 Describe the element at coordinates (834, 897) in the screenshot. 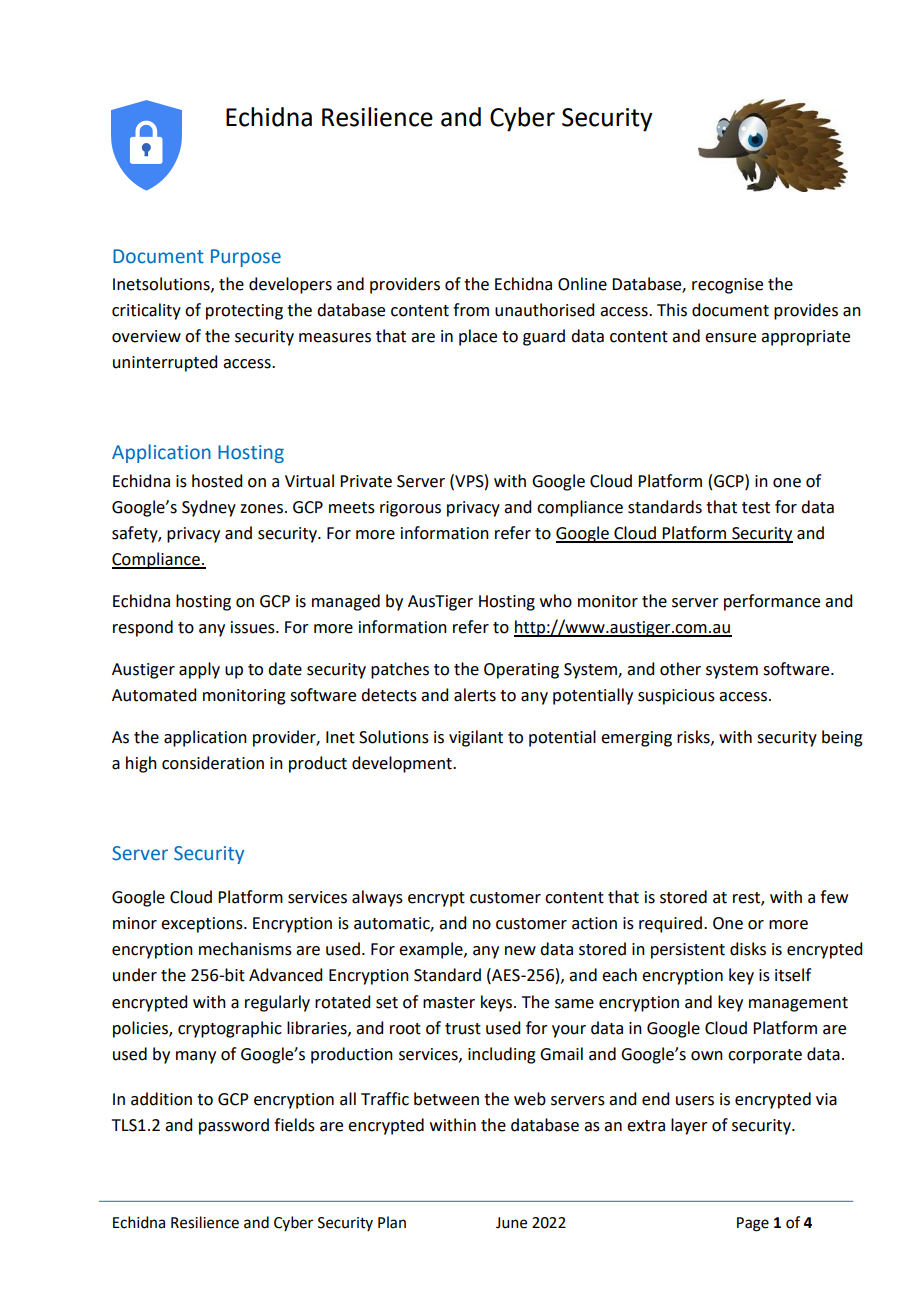

I see `few` at that location.
